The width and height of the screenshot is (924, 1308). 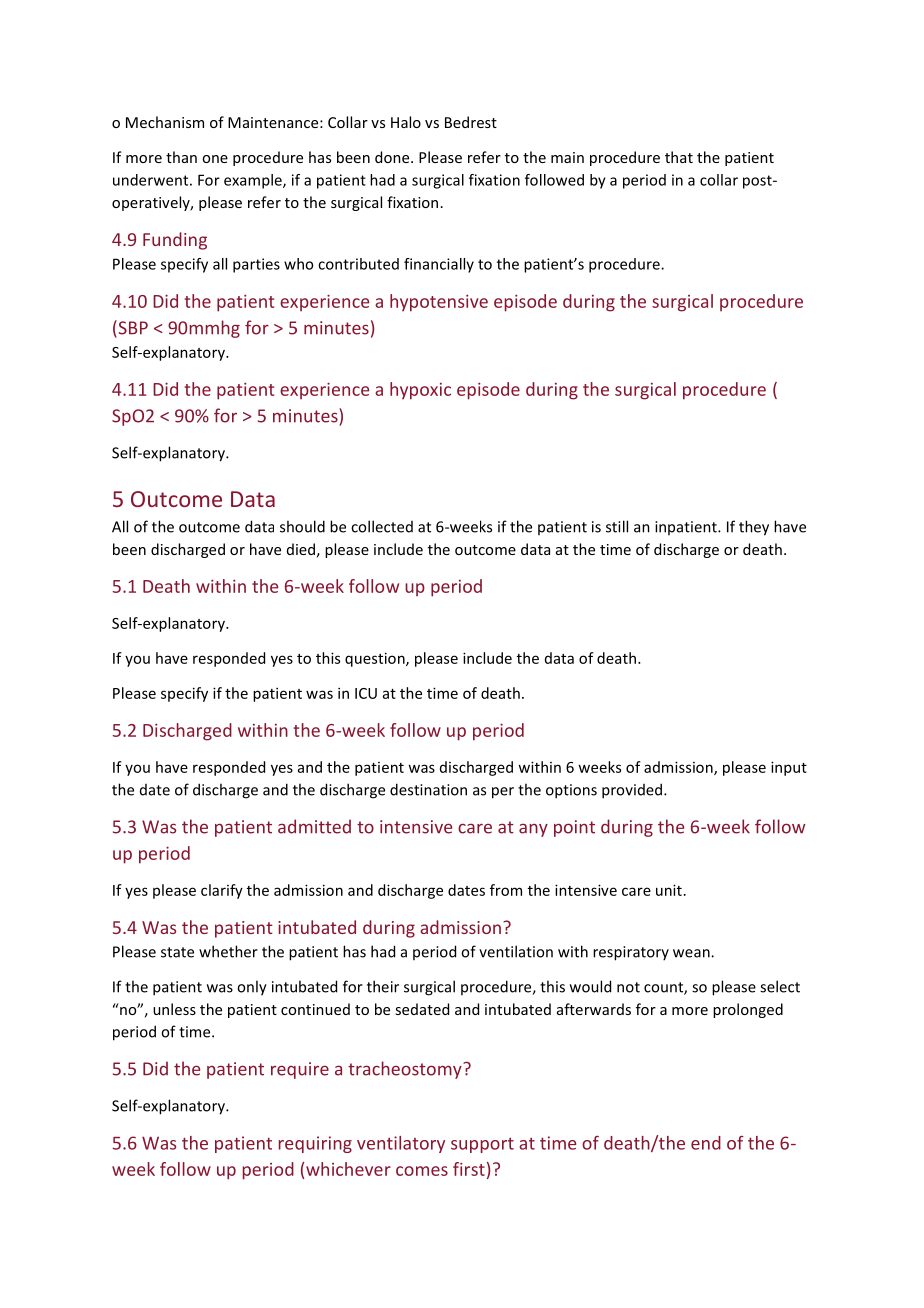 I want to click on died, so click(x=301, y=549).
